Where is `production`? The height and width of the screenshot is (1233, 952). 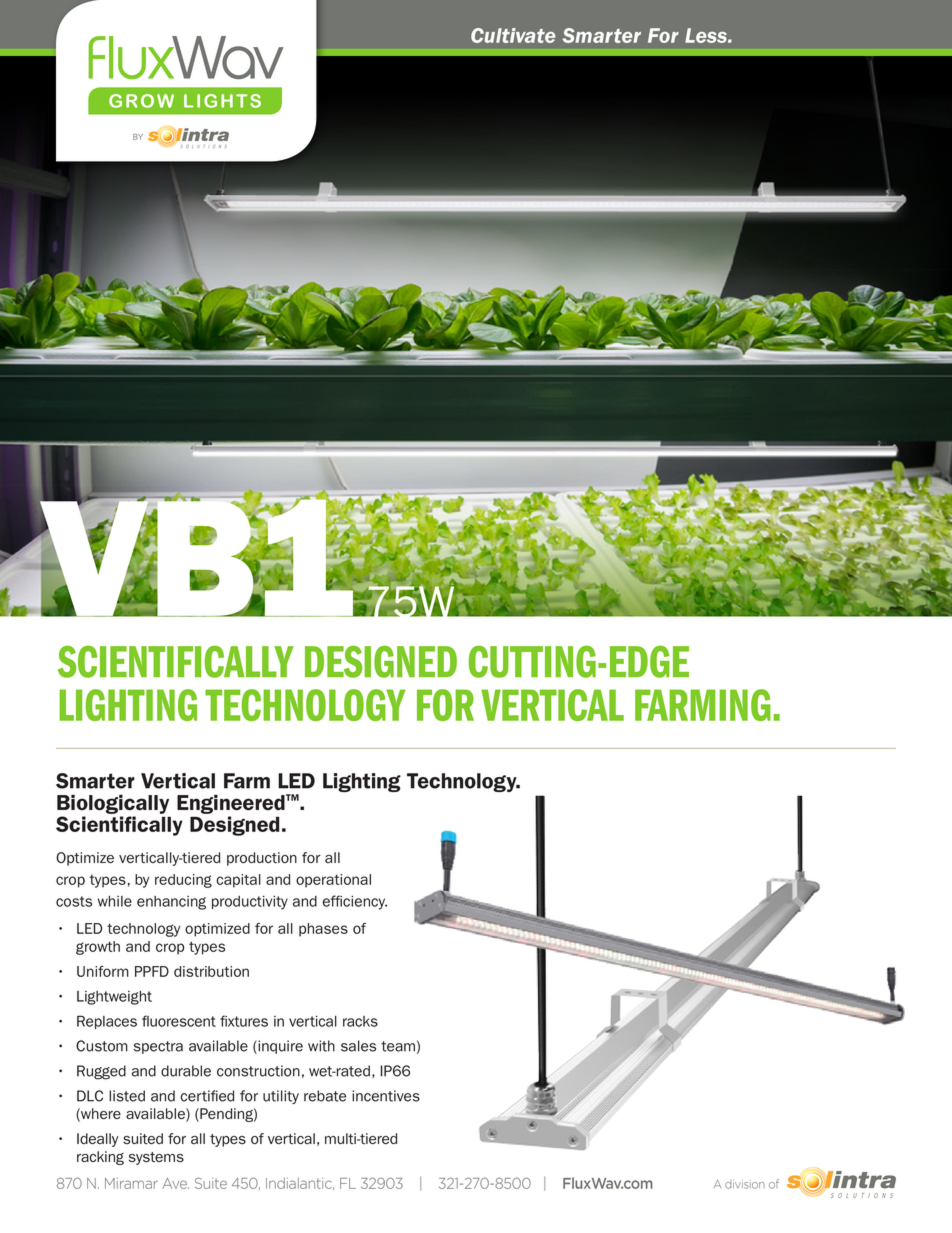
production is located at coordinates (262, 859).
